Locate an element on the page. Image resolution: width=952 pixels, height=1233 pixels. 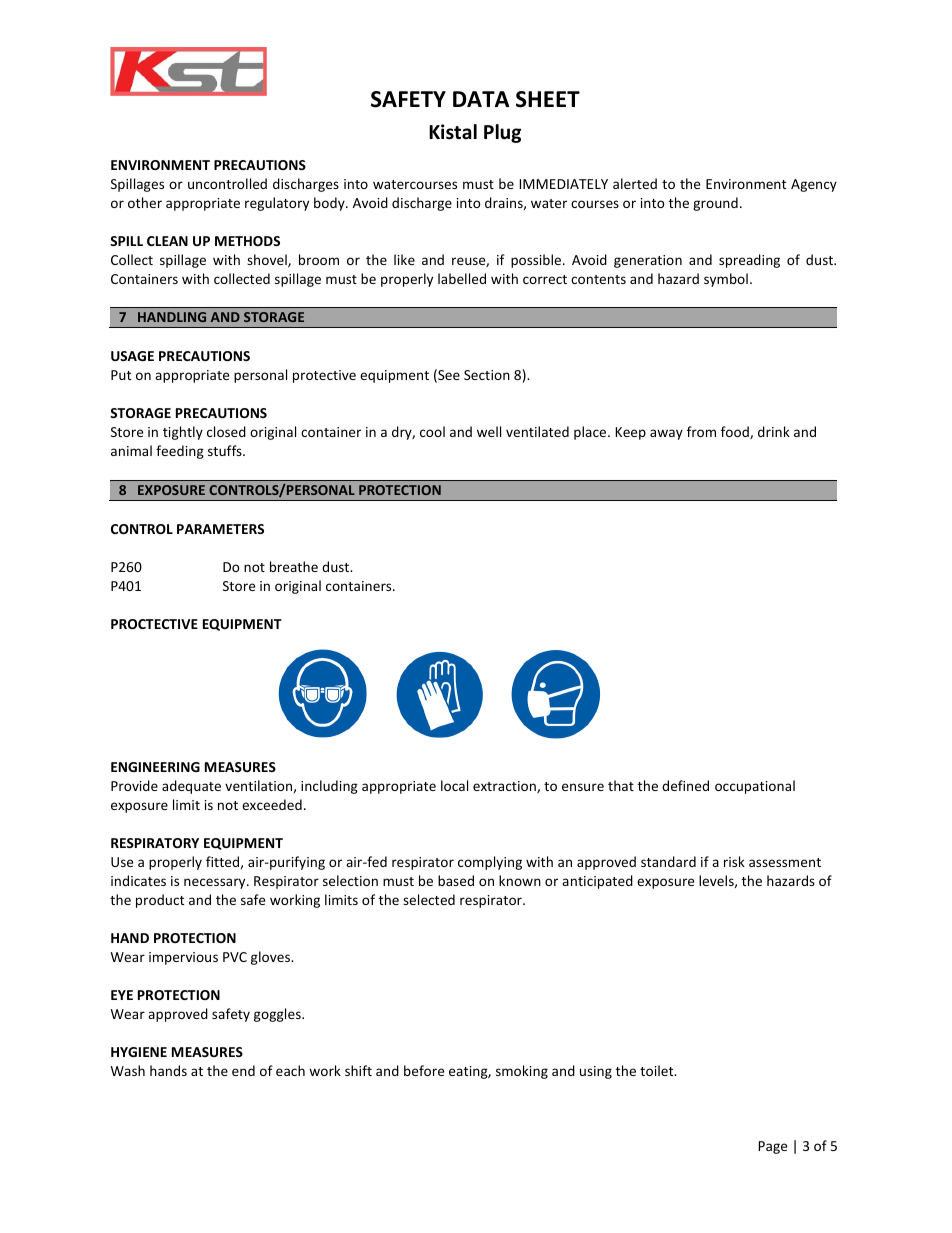
occupational is located at coordinates (755, 787).
